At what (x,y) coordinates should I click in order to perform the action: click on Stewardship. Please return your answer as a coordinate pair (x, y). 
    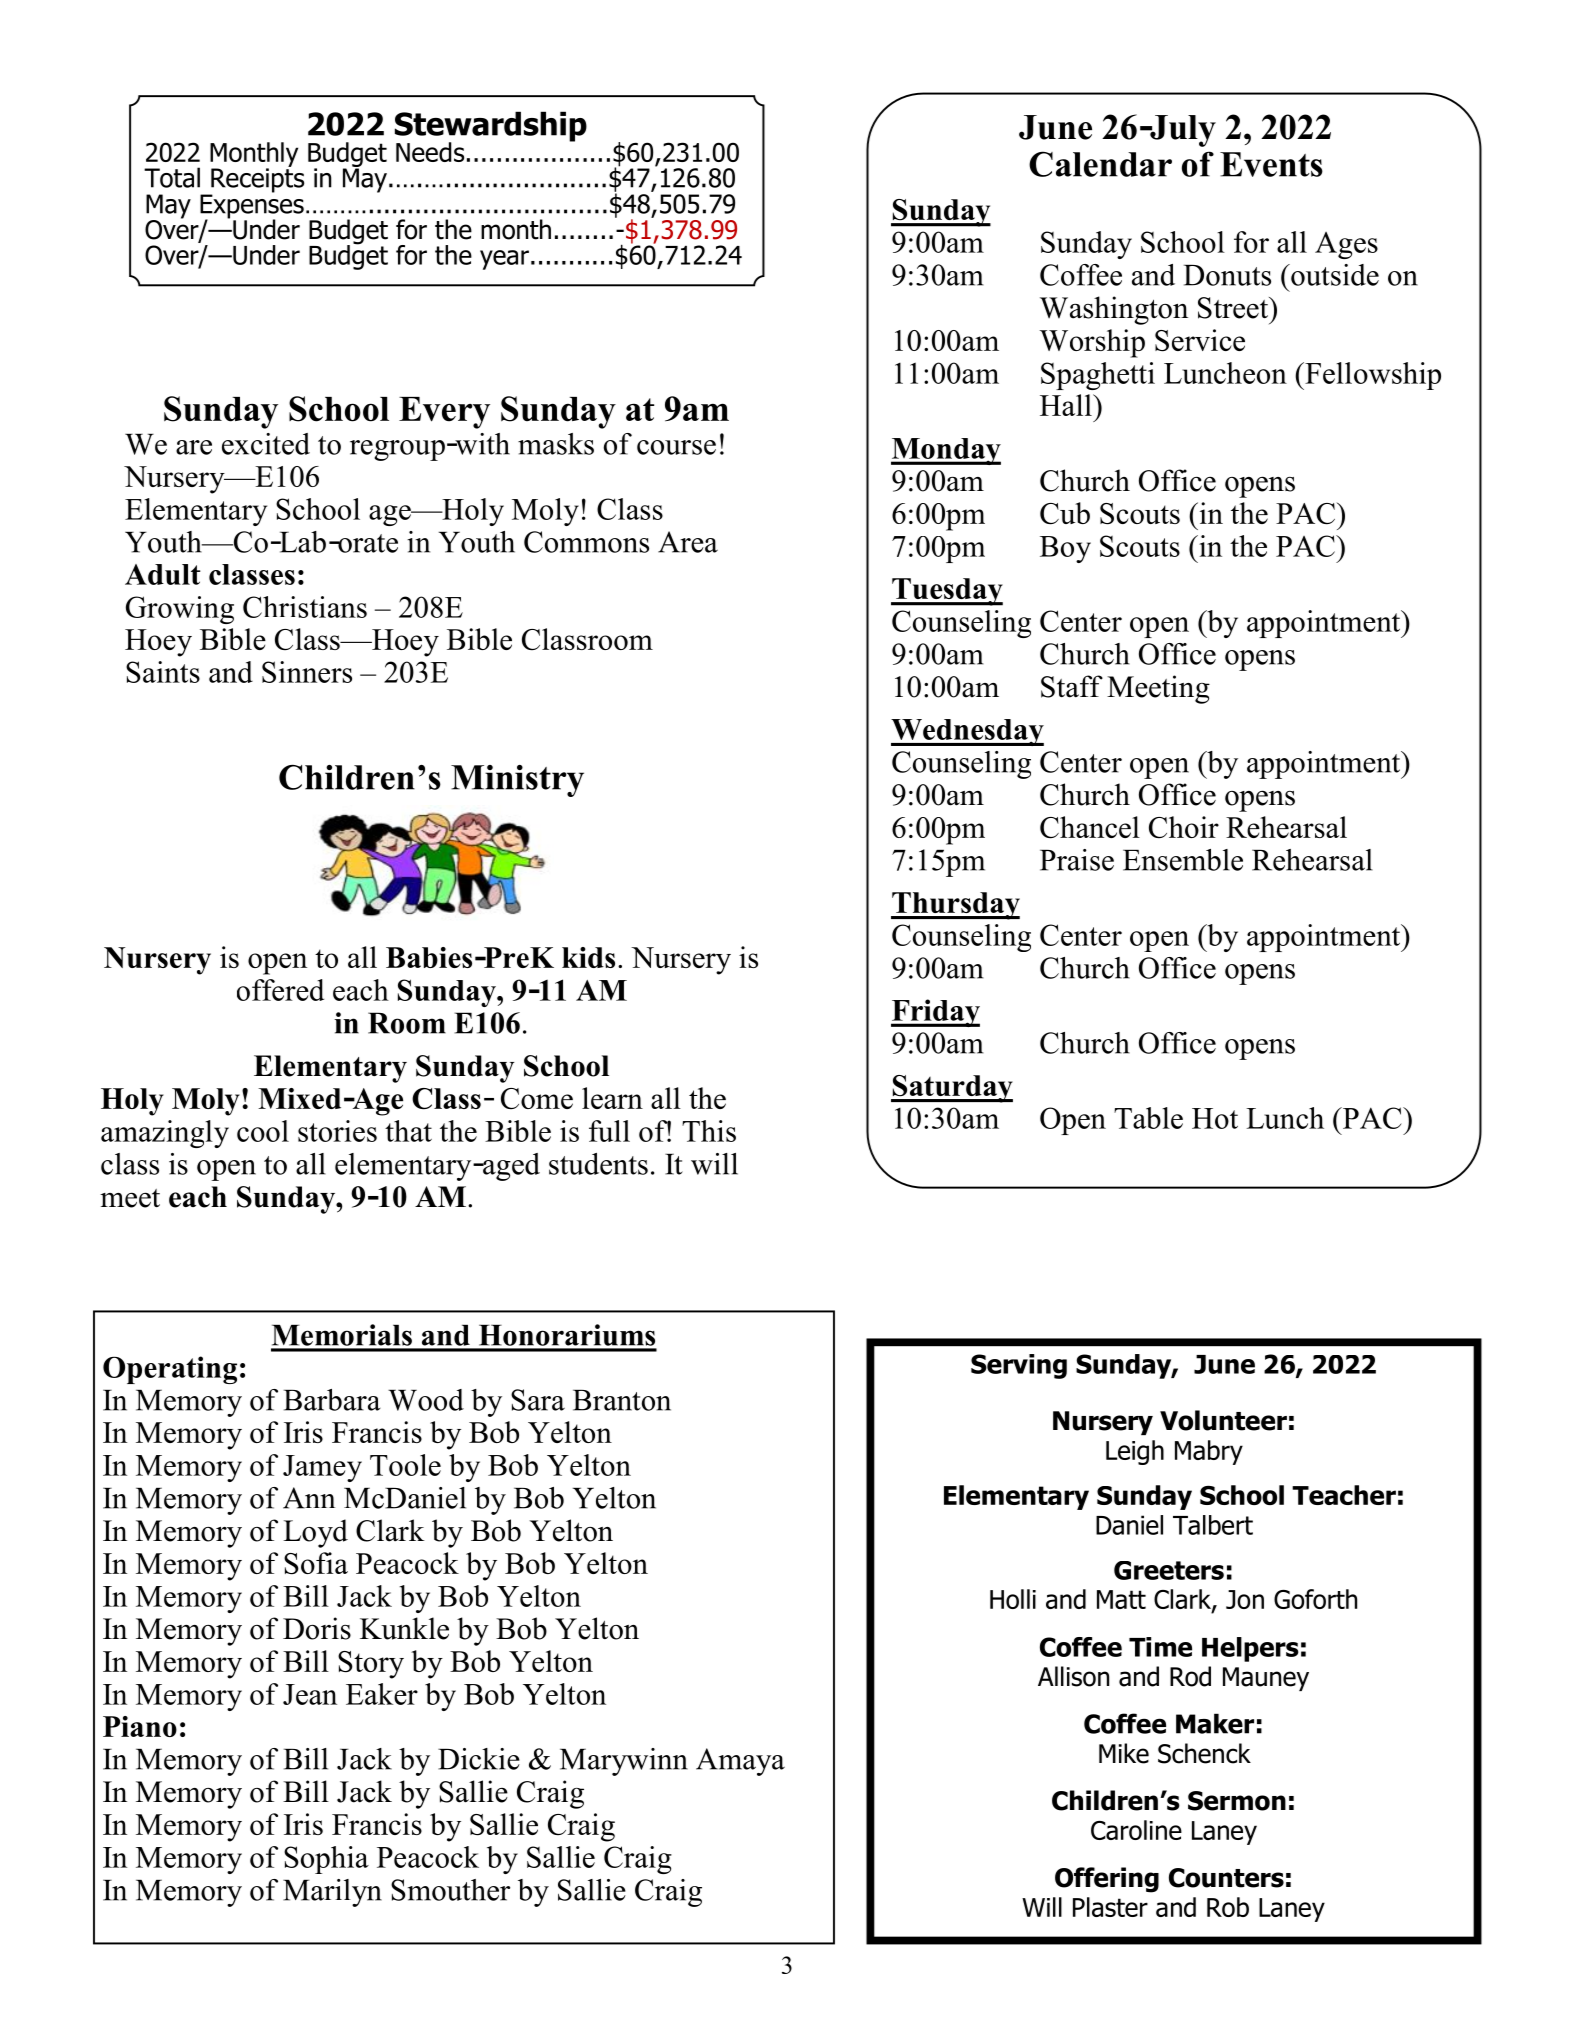
    Looking at the image, I should click on (491, 127).
